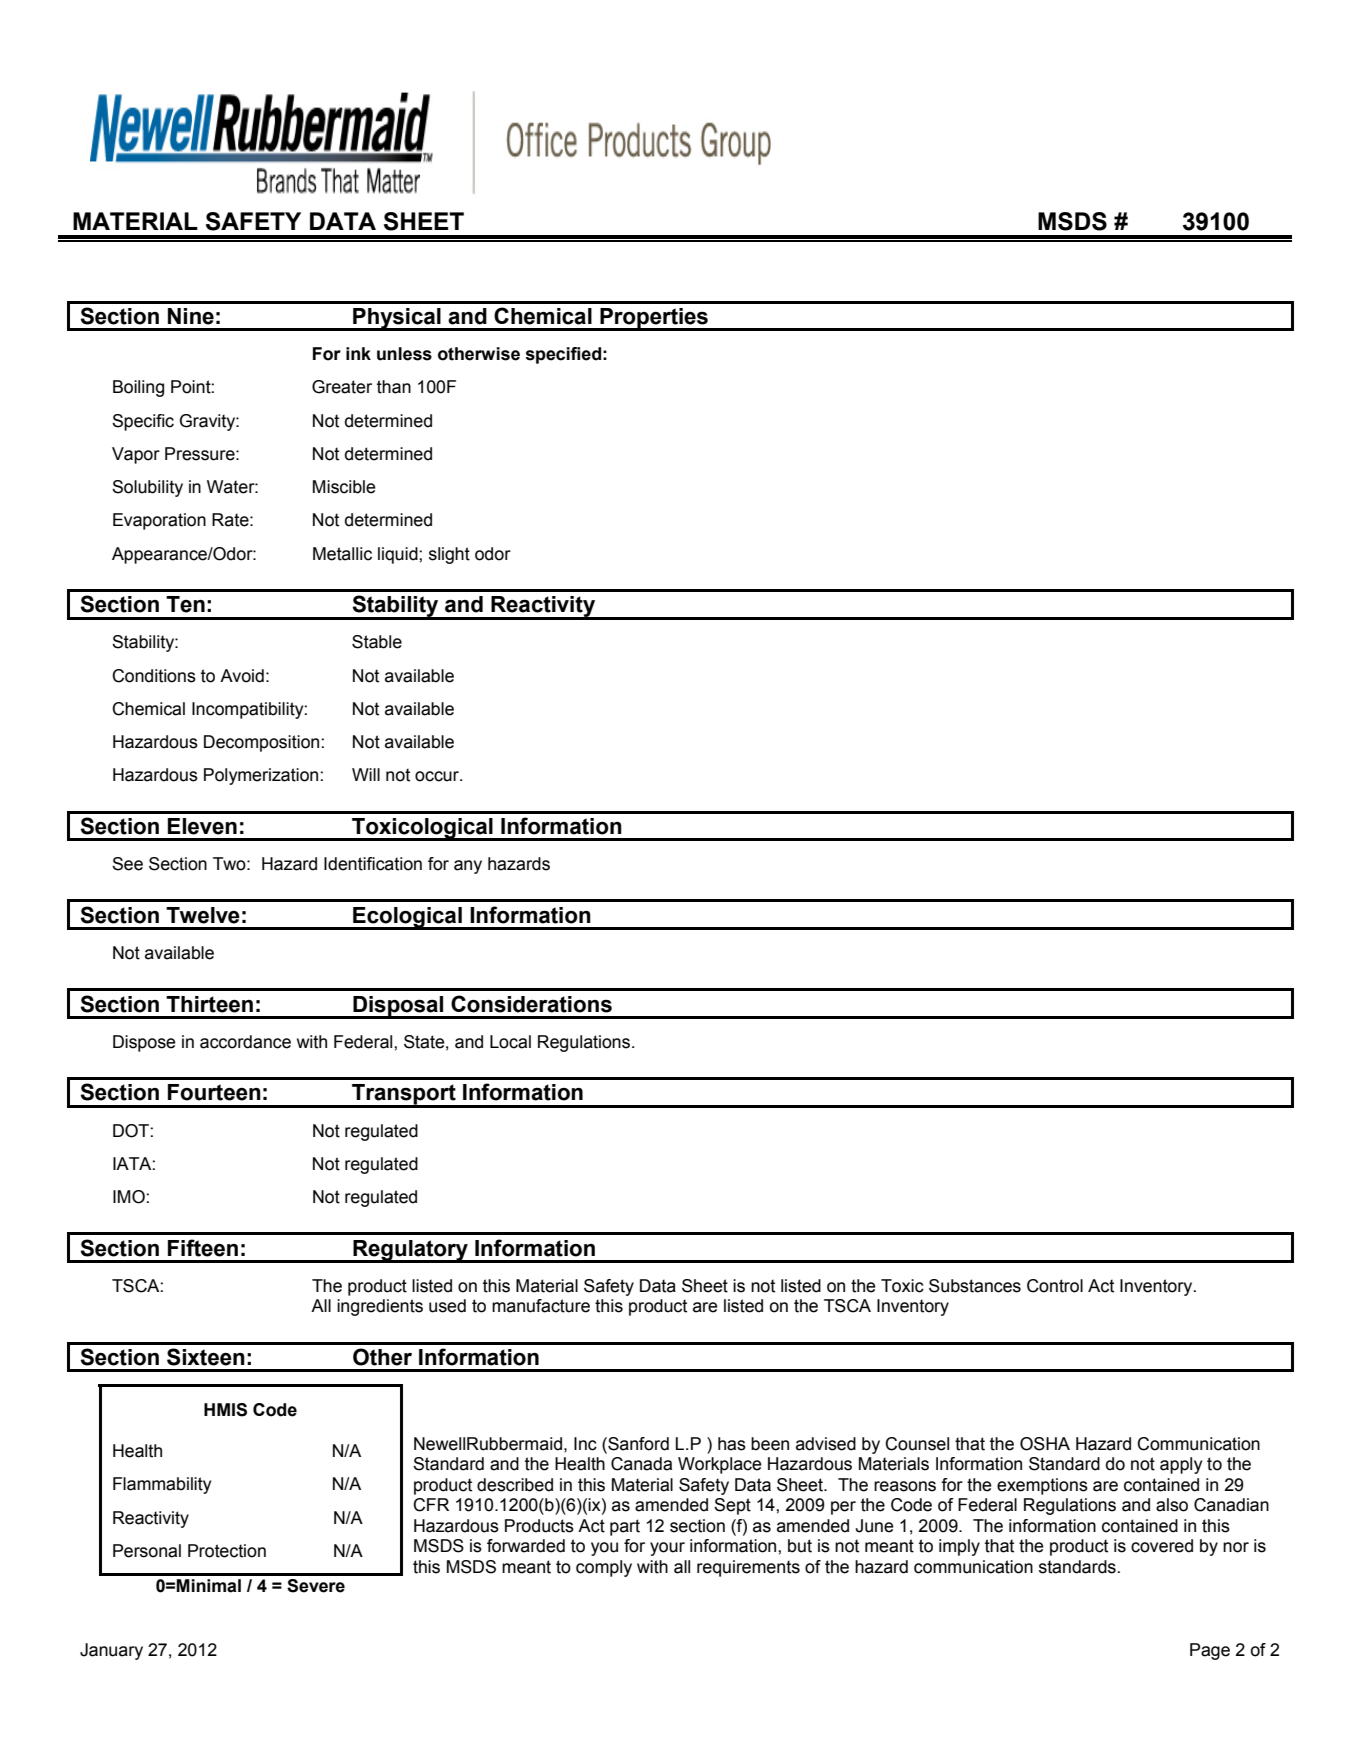  What do you see at coordinates (261, 776) in the screenshot?
I see `Polymerization` at bounding box center [261, 776].
